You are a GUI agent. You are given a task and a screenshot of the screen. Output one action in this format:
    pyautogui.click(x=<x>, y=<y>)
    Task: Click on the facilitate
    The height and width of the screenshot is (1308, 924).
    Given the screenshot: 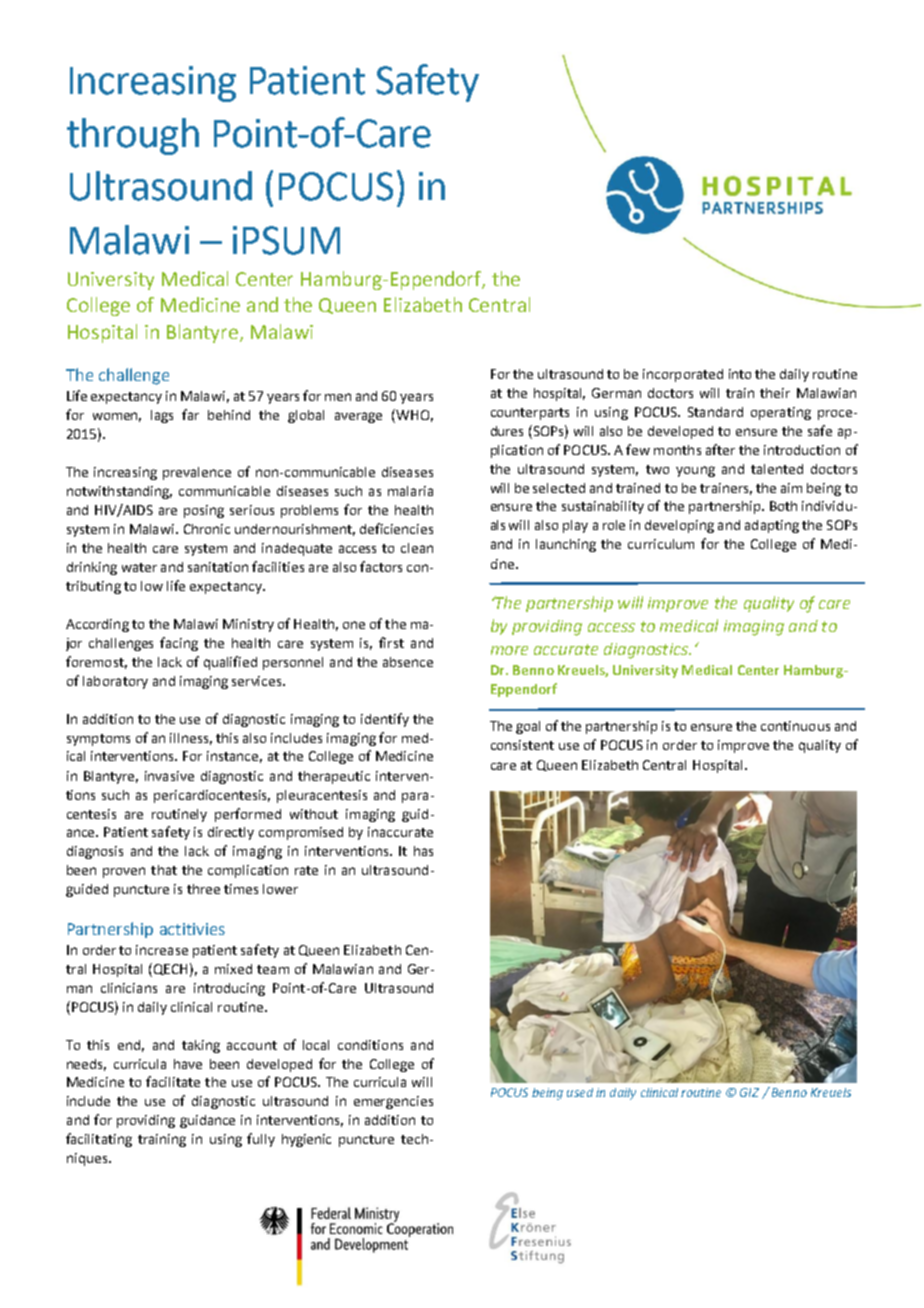 What is the action you would take?
    pyautogui.click(x=173, y=1081)
